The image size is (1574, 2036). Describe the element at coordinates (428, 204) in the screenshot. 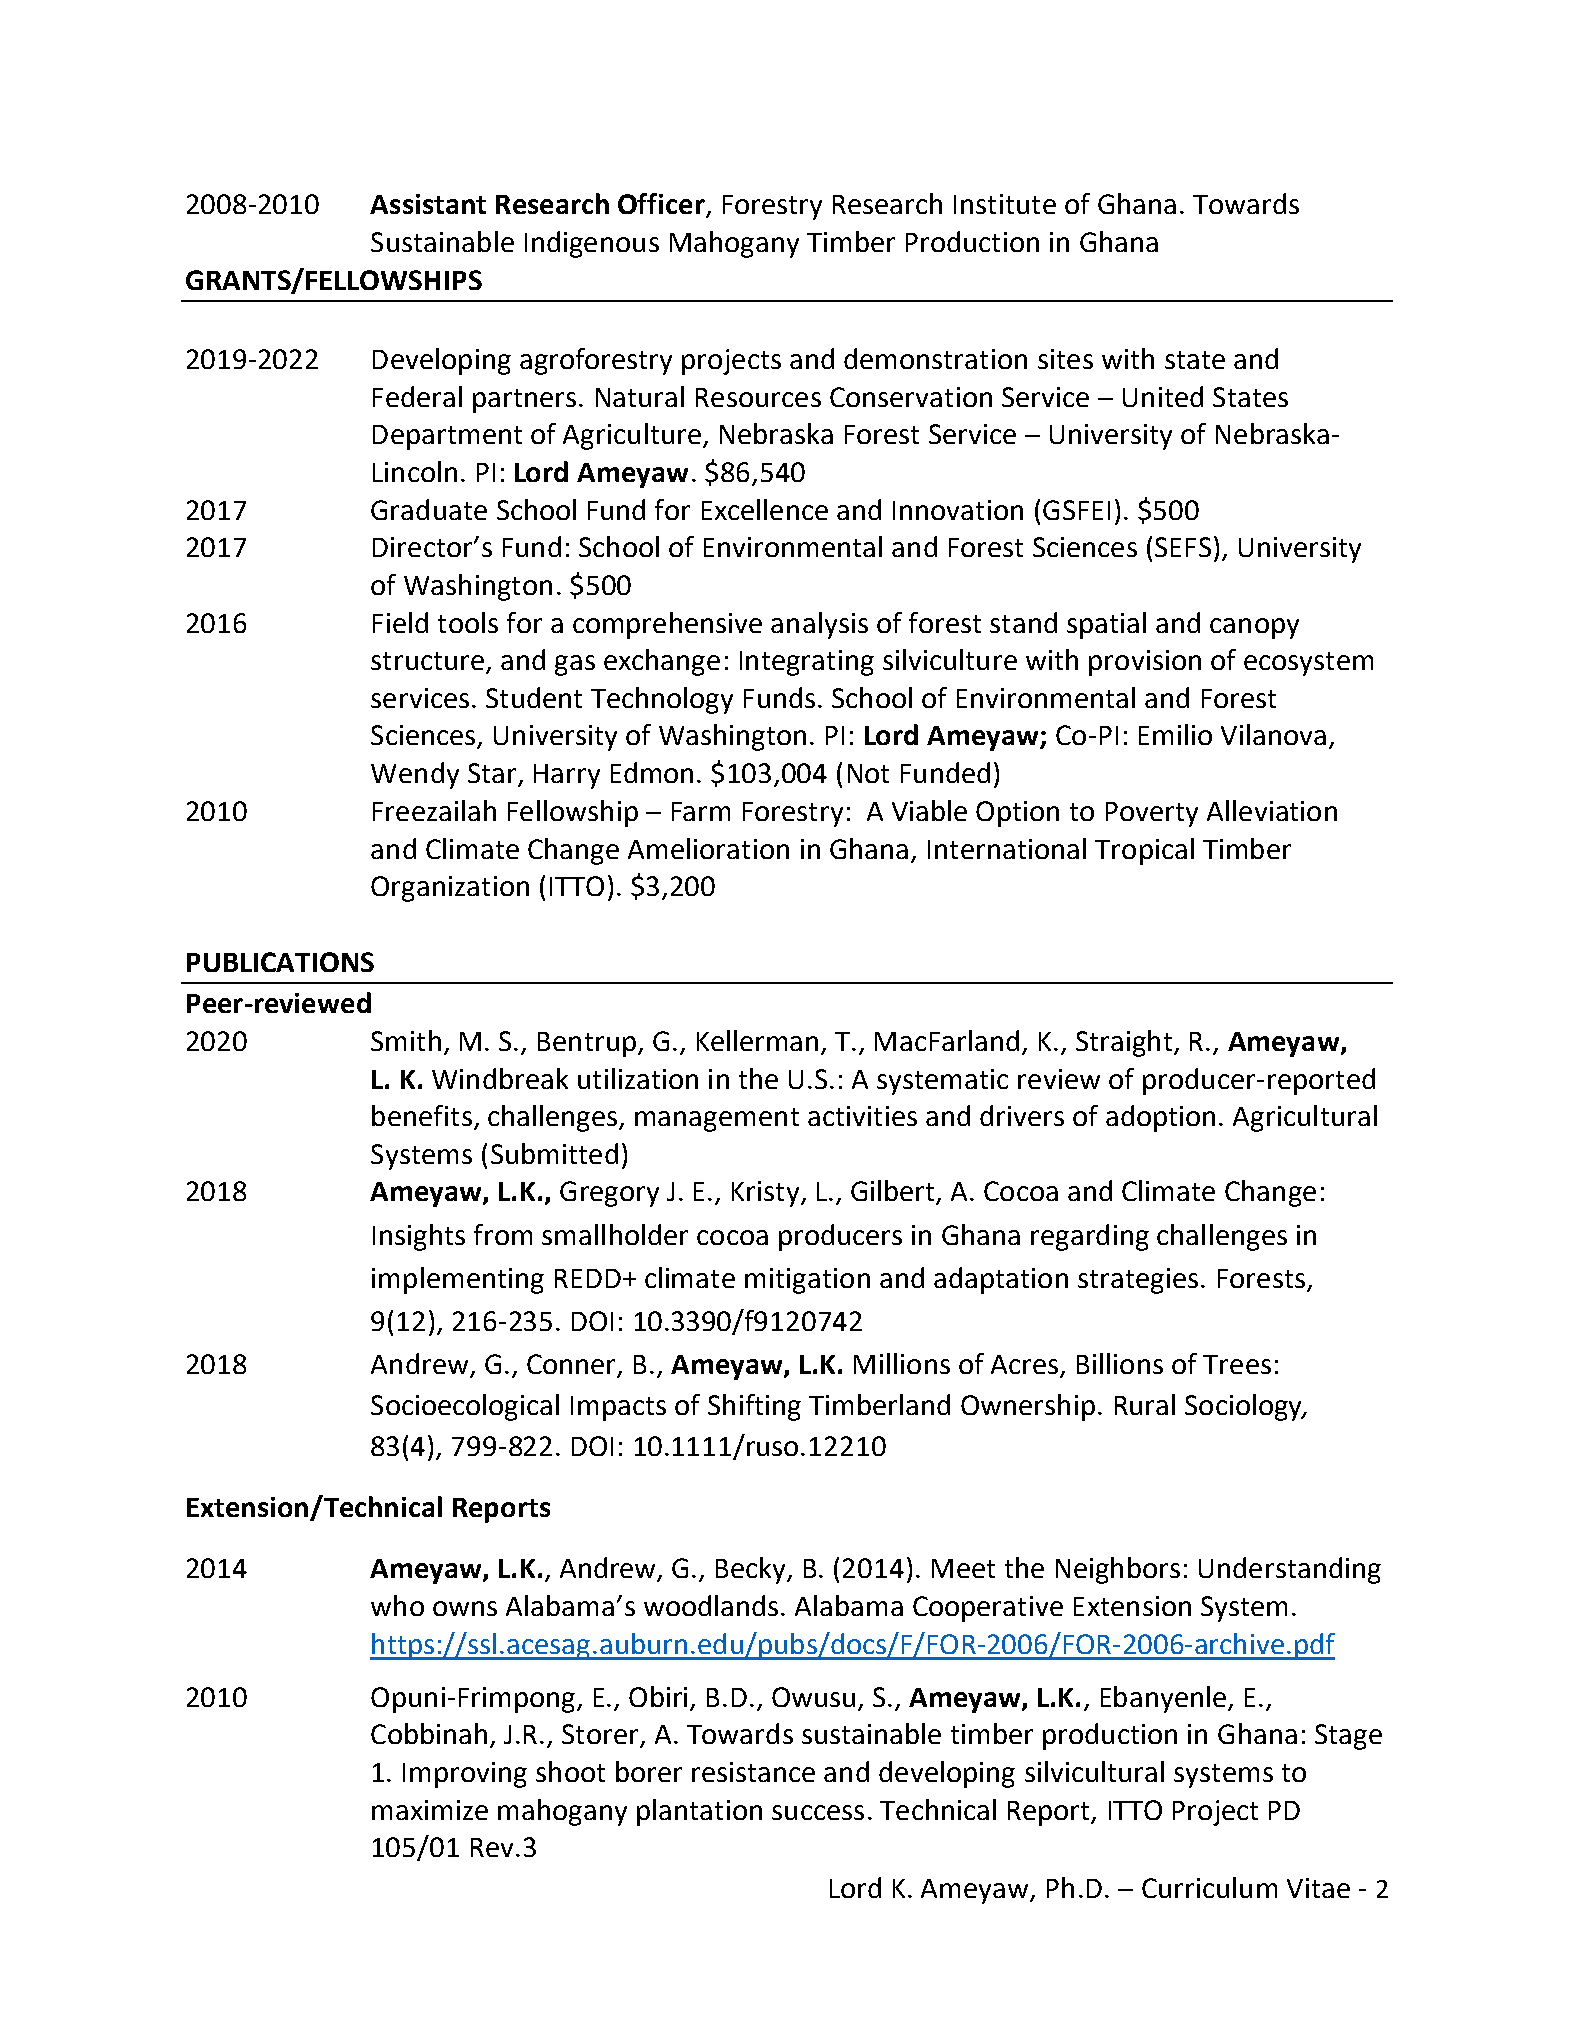

I see `Assistant` at that location.
